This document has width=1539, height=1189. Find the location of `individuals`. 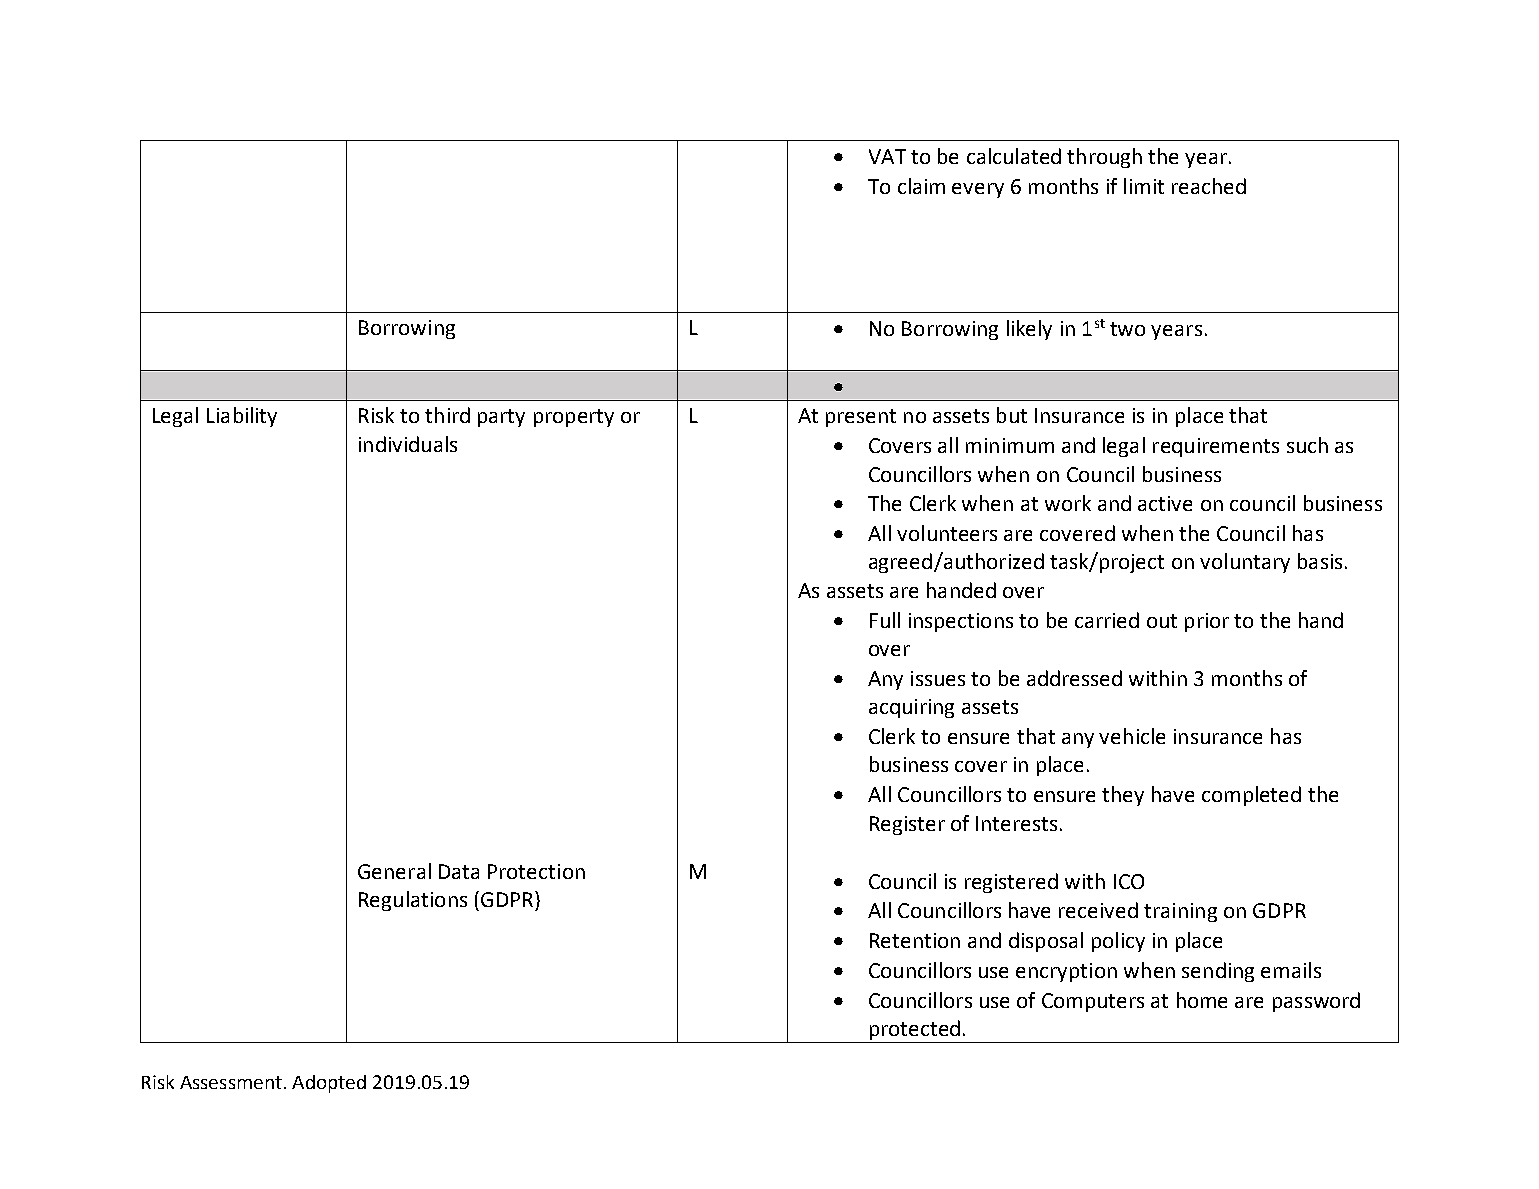

individuals is located at coordinates (408, 444).
